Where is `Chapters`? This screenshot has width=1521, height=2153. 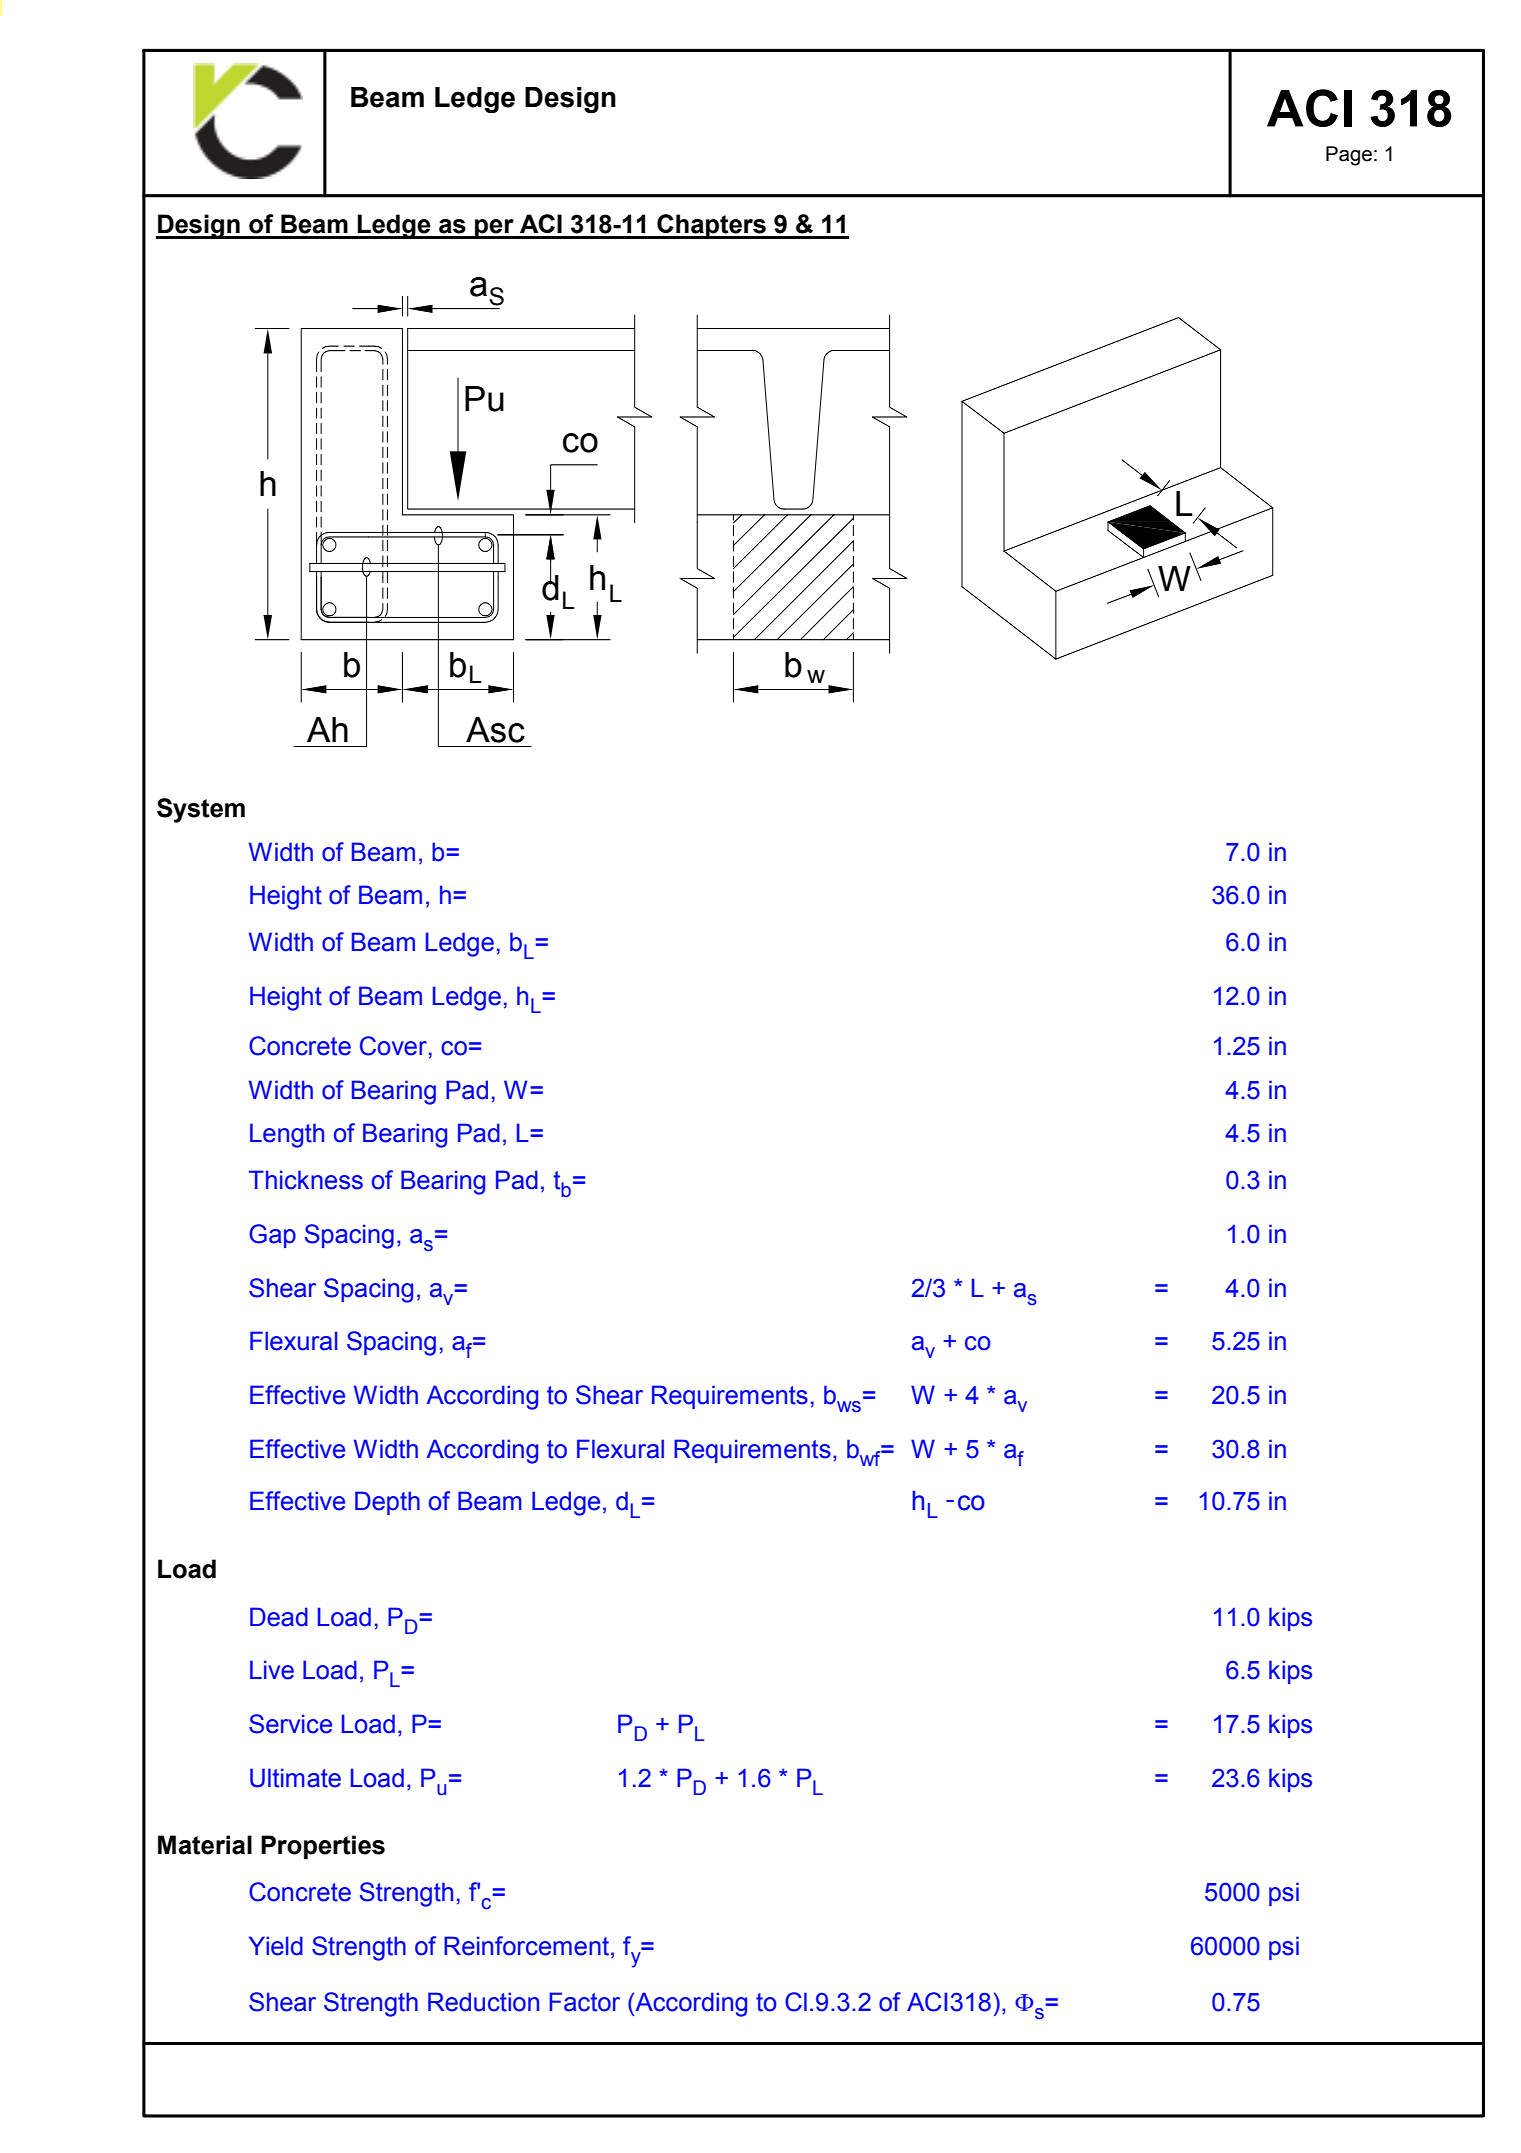
Chapters is located at coordinates (711, 226).
